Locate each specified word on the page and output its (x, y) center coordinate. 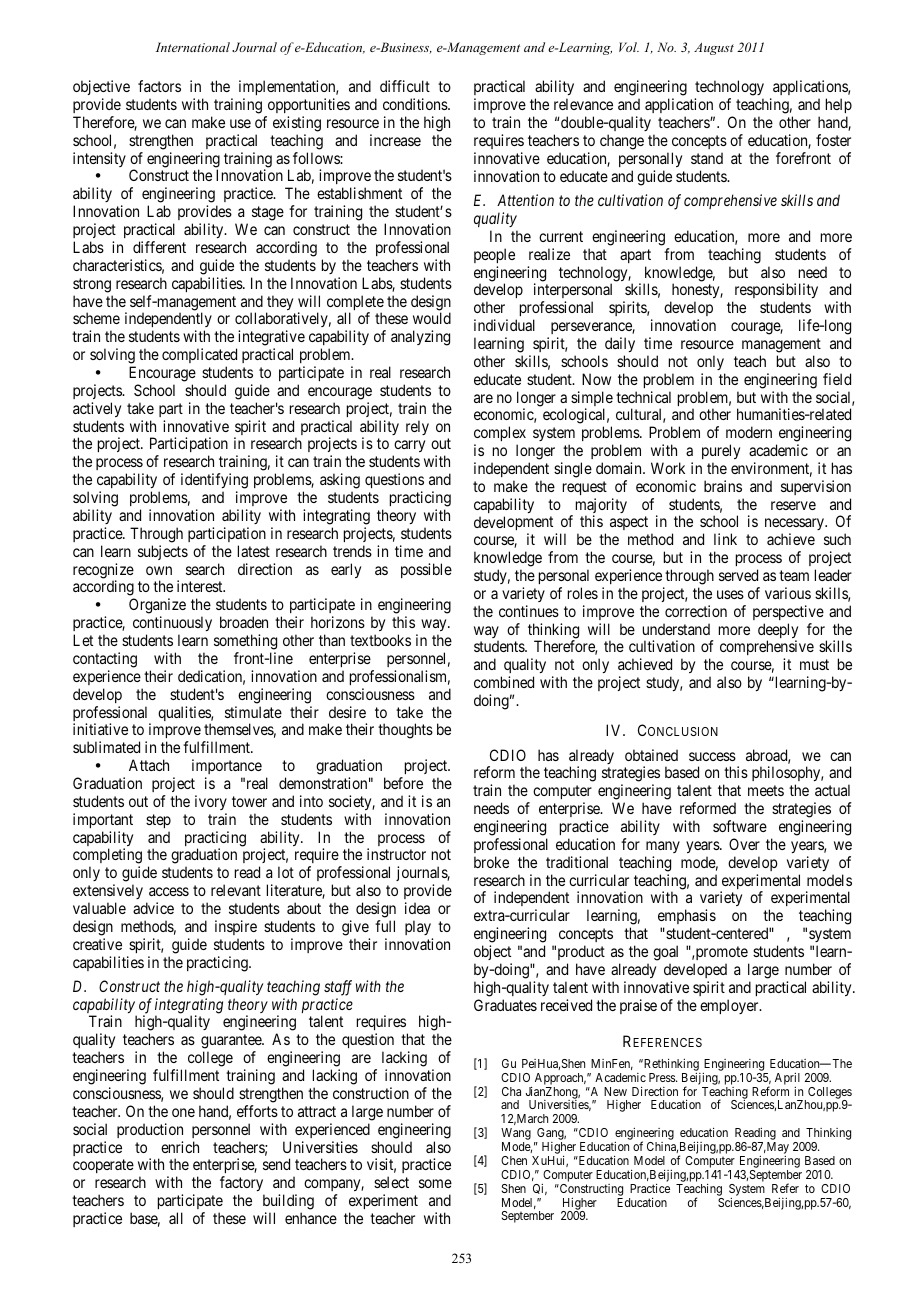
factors (159, 86)
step (158, 821)
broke (491, 862)
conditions (416, 104)
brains (723, 486)
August (714, 49)
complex (500, 435)
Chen (514, 1160)
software (740, 826)
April (787, 1079)
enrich (180, 1147)
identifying (214, 482)
